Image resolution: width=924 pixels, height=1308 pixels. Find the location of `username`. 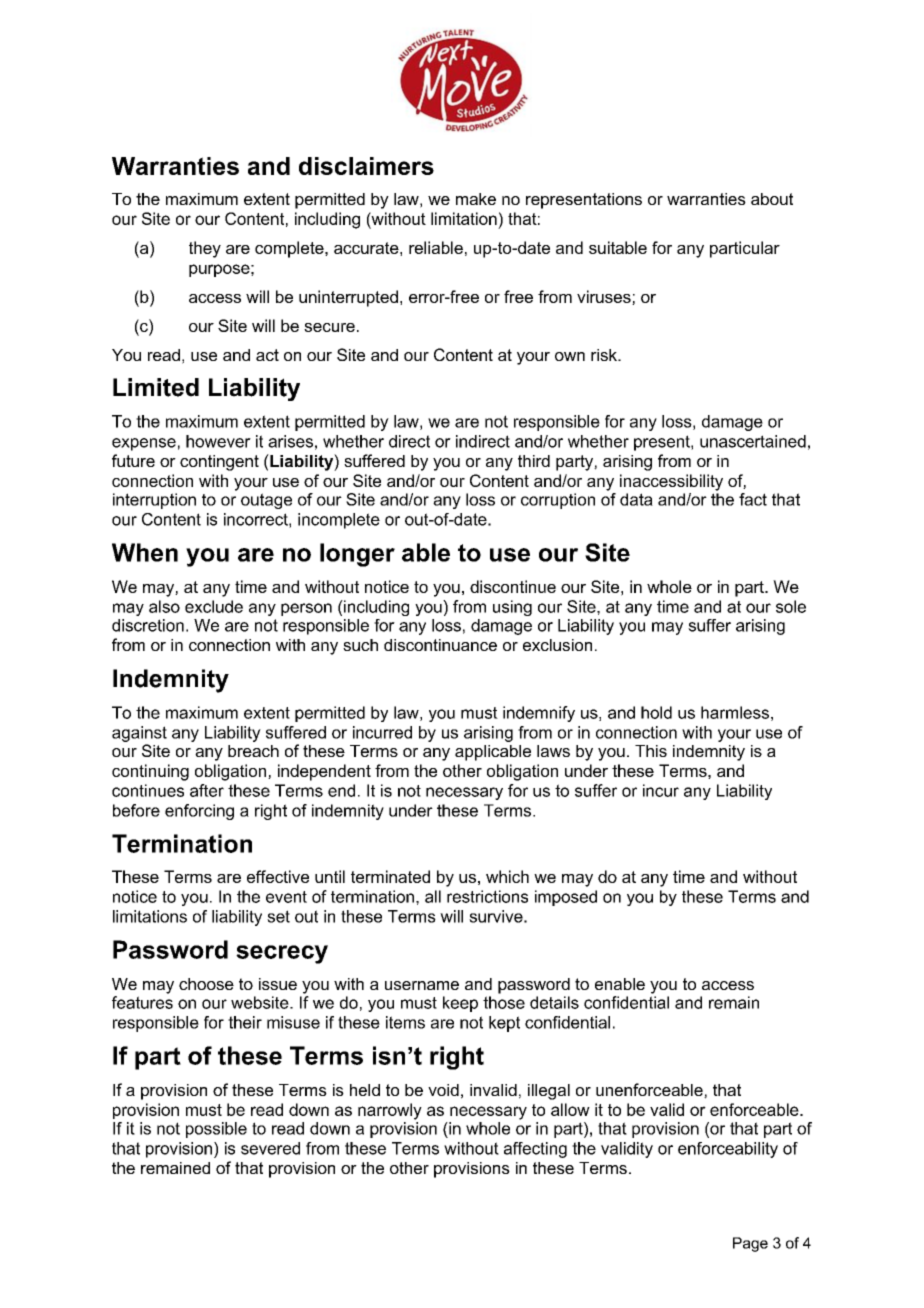

username is located at coordinates (422, 985).
